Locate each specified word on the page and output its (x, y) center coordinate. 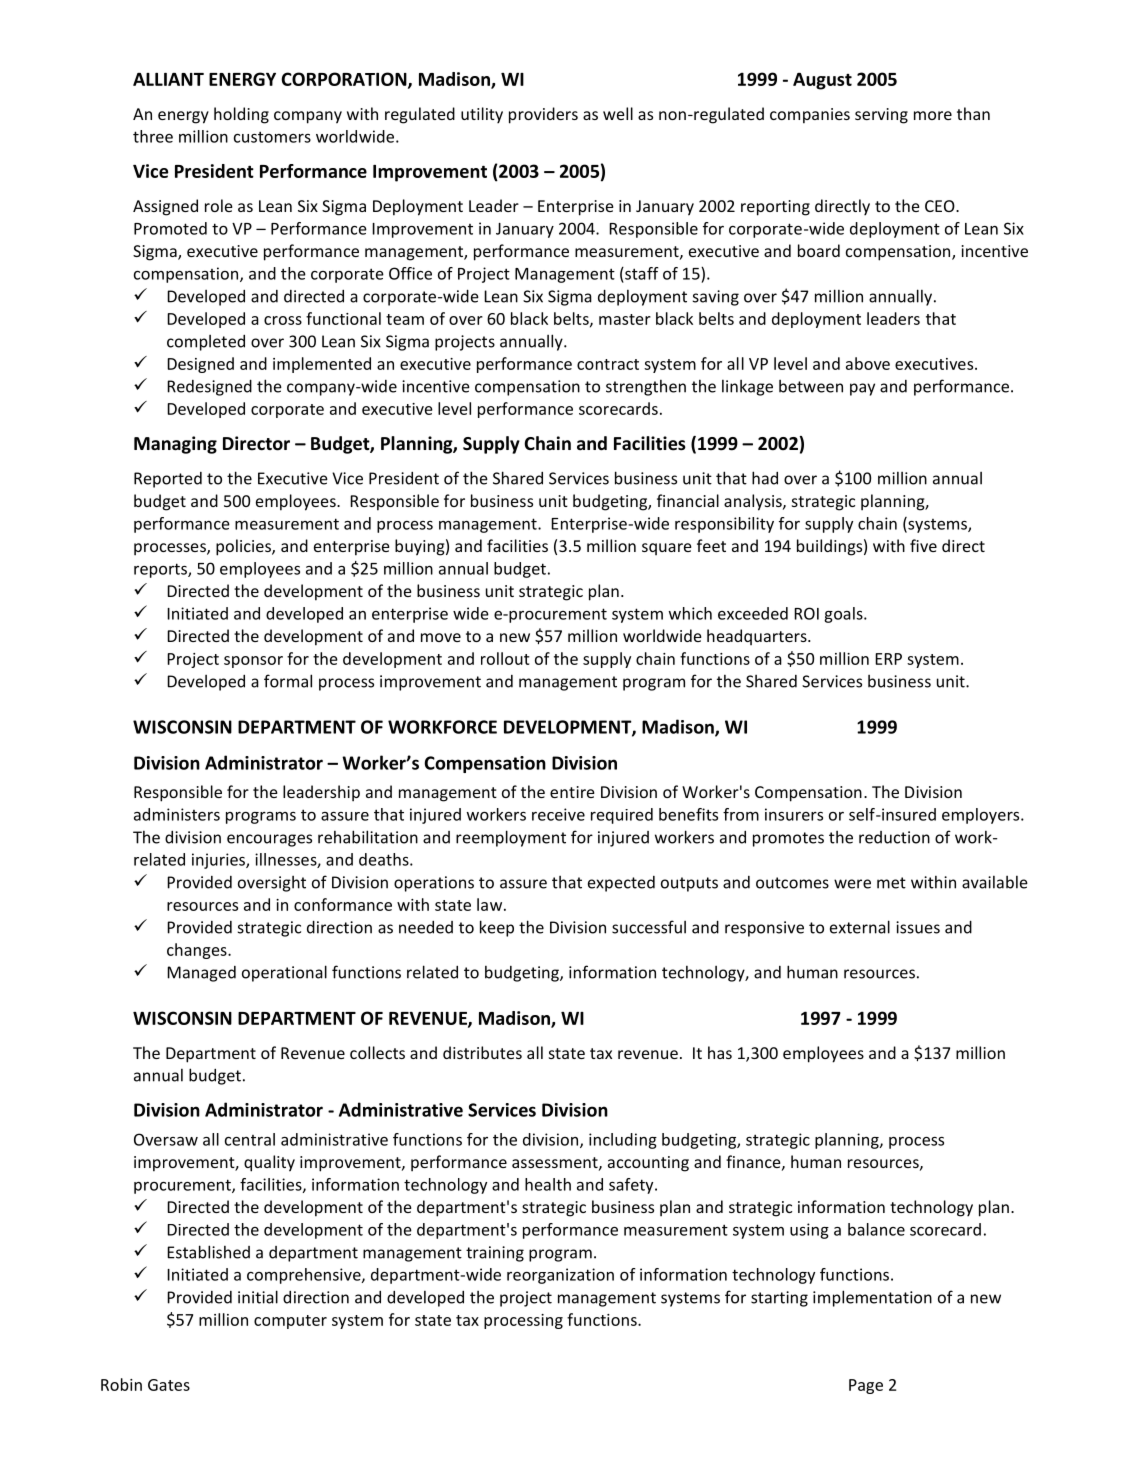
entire (572, 792)
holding (241, 115)
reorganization (560, 1276)
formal (288, 681)
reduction (894, 837)
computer (290, 1322)
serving (881, 116)
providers (543, 115)
